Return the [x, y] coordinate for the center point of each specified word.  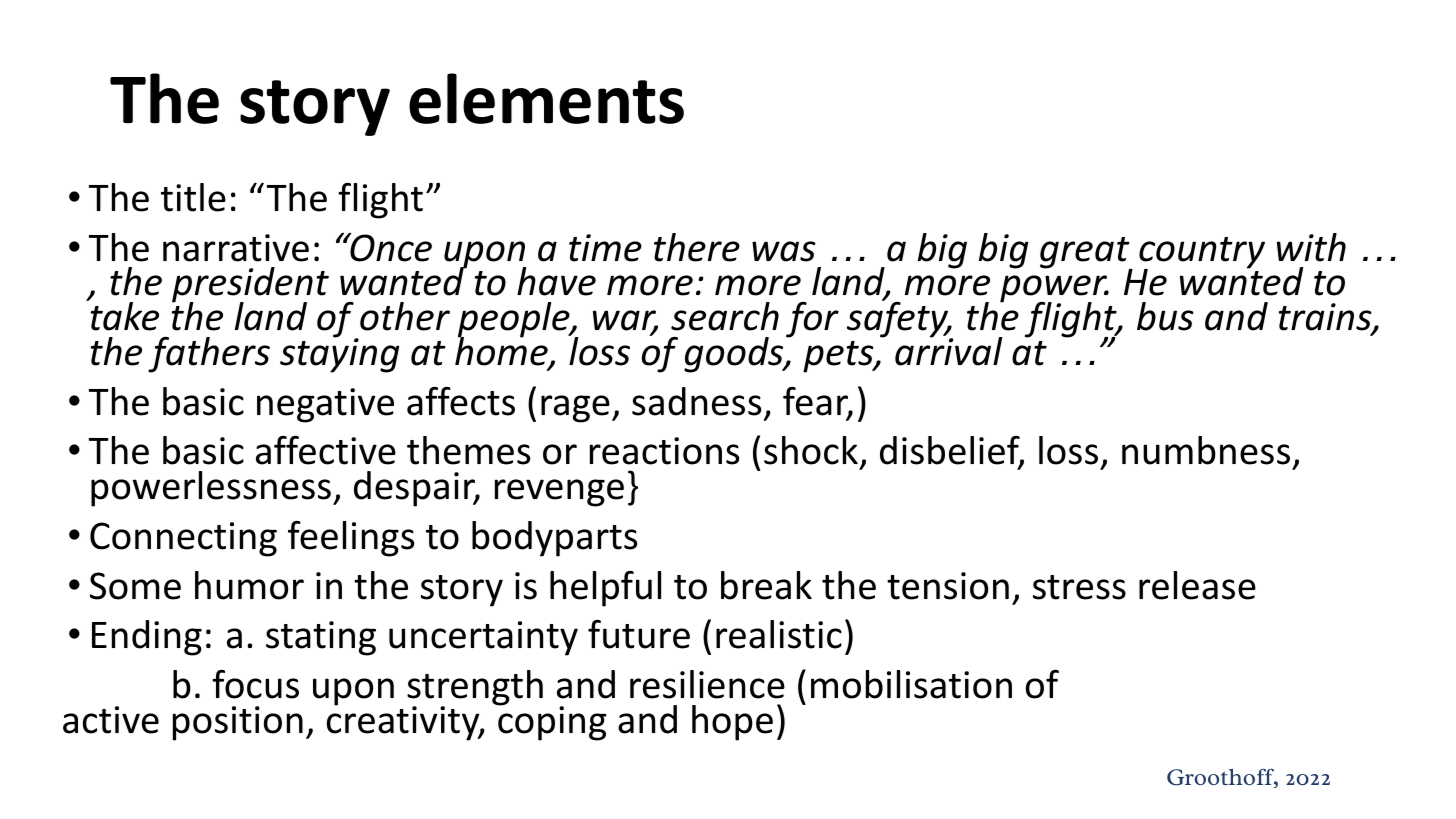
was [784, 251]
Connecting [183, 539]
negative [325, 405]
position [238, 723]
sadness [697, 401]
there [697, 247]
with [1311, 247]
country [1202, 254]
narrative [236, 248]
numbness [1206, 450]
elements [546, 98]
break [766, 585]
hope [732, 723]
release [1197, 585]
